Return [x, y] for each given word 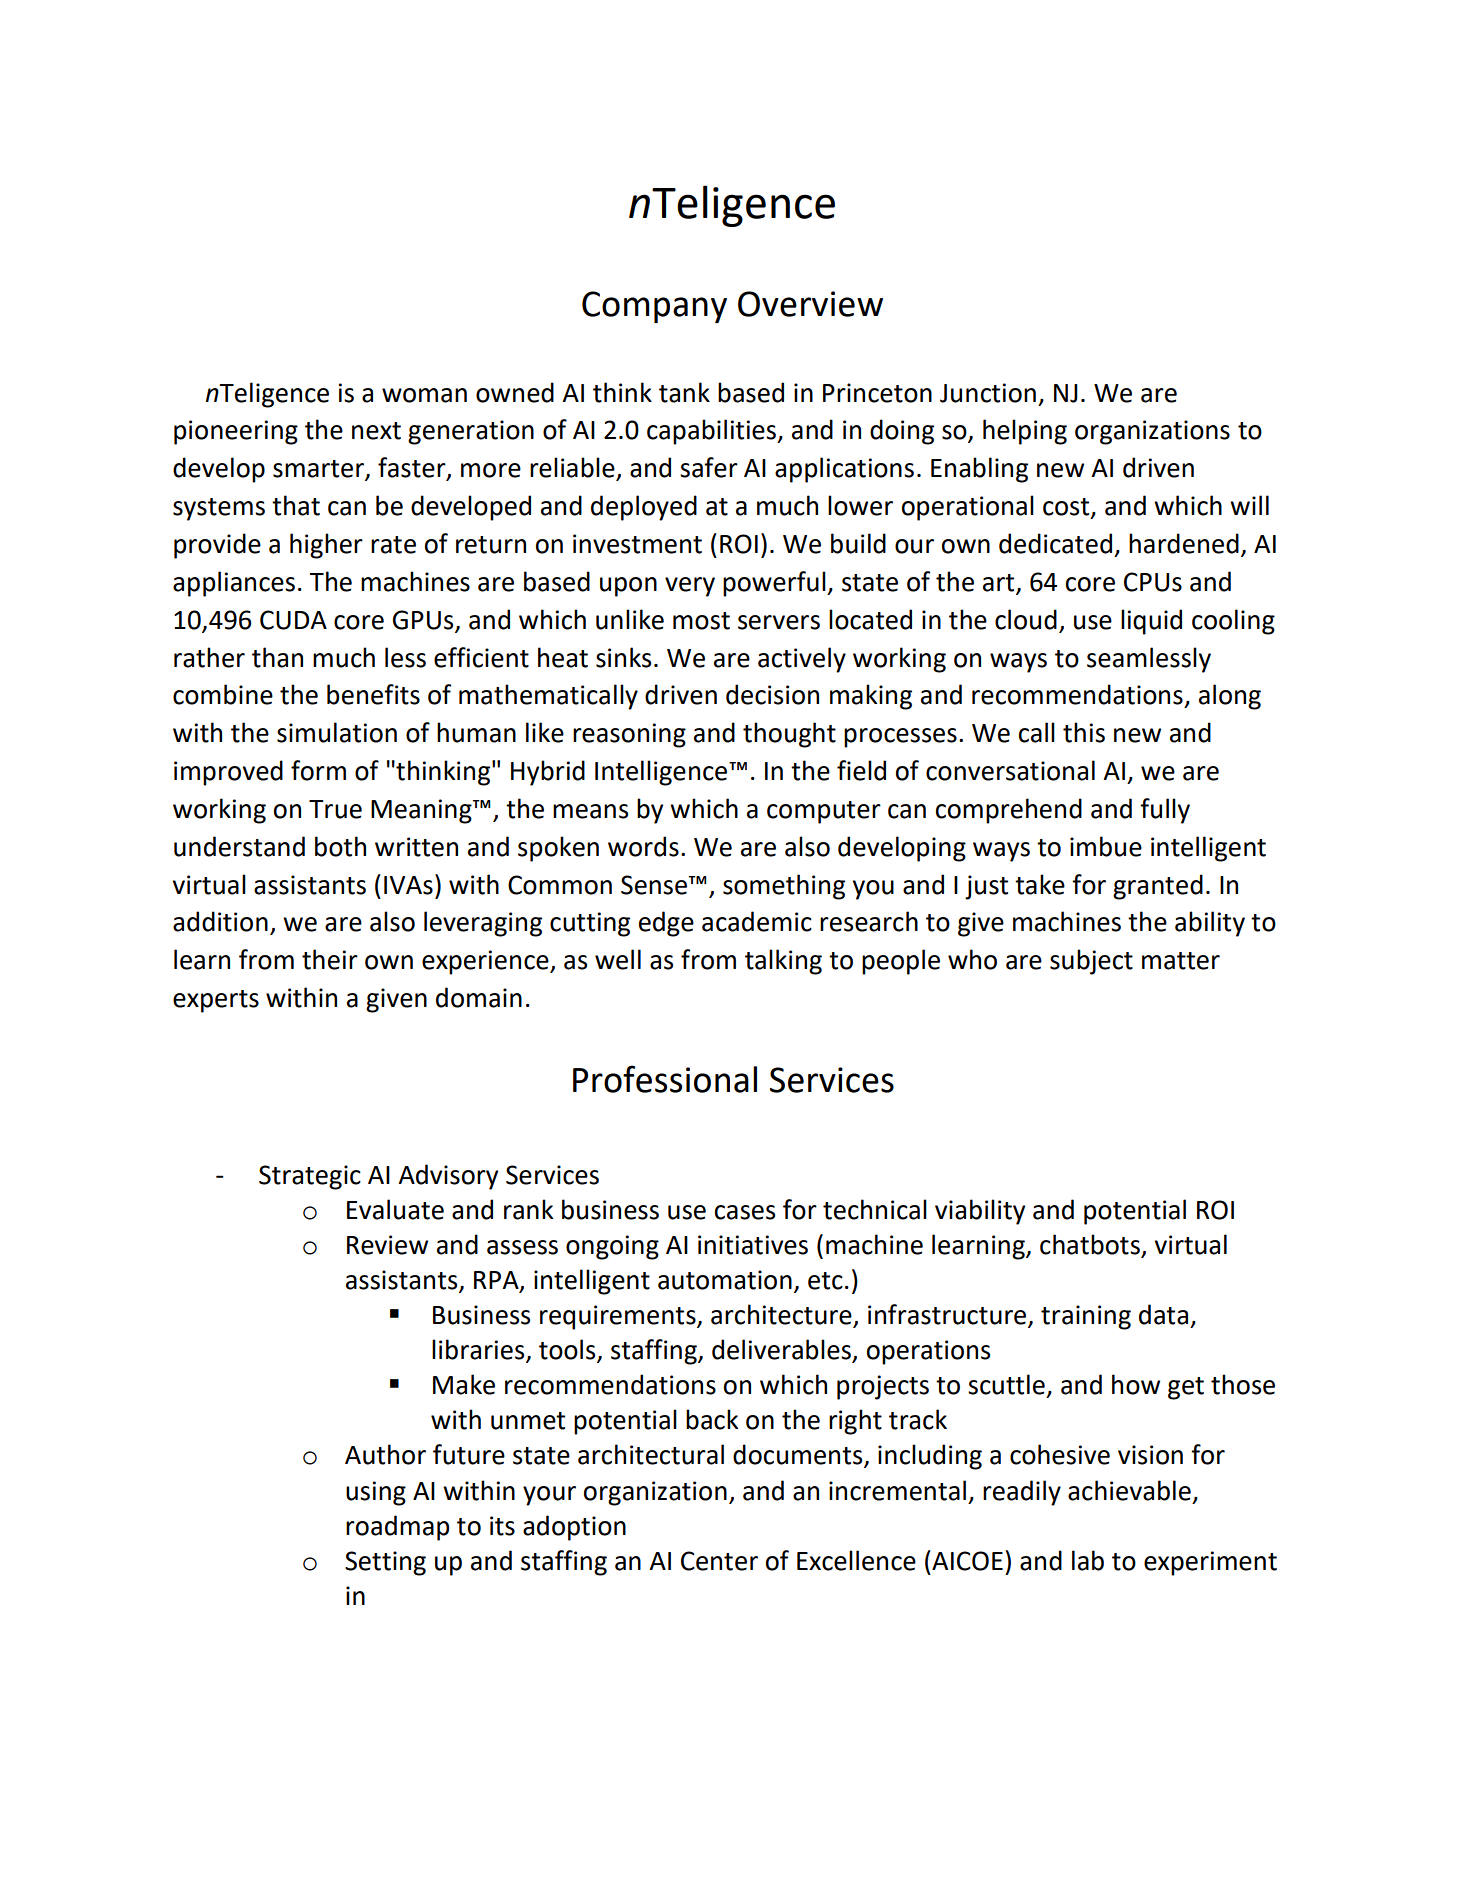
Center [719, 1561]
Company [654, 307]
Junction [988, 393]
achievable [1129, 1490]
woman [424, 395]
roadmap [398, 1528]
